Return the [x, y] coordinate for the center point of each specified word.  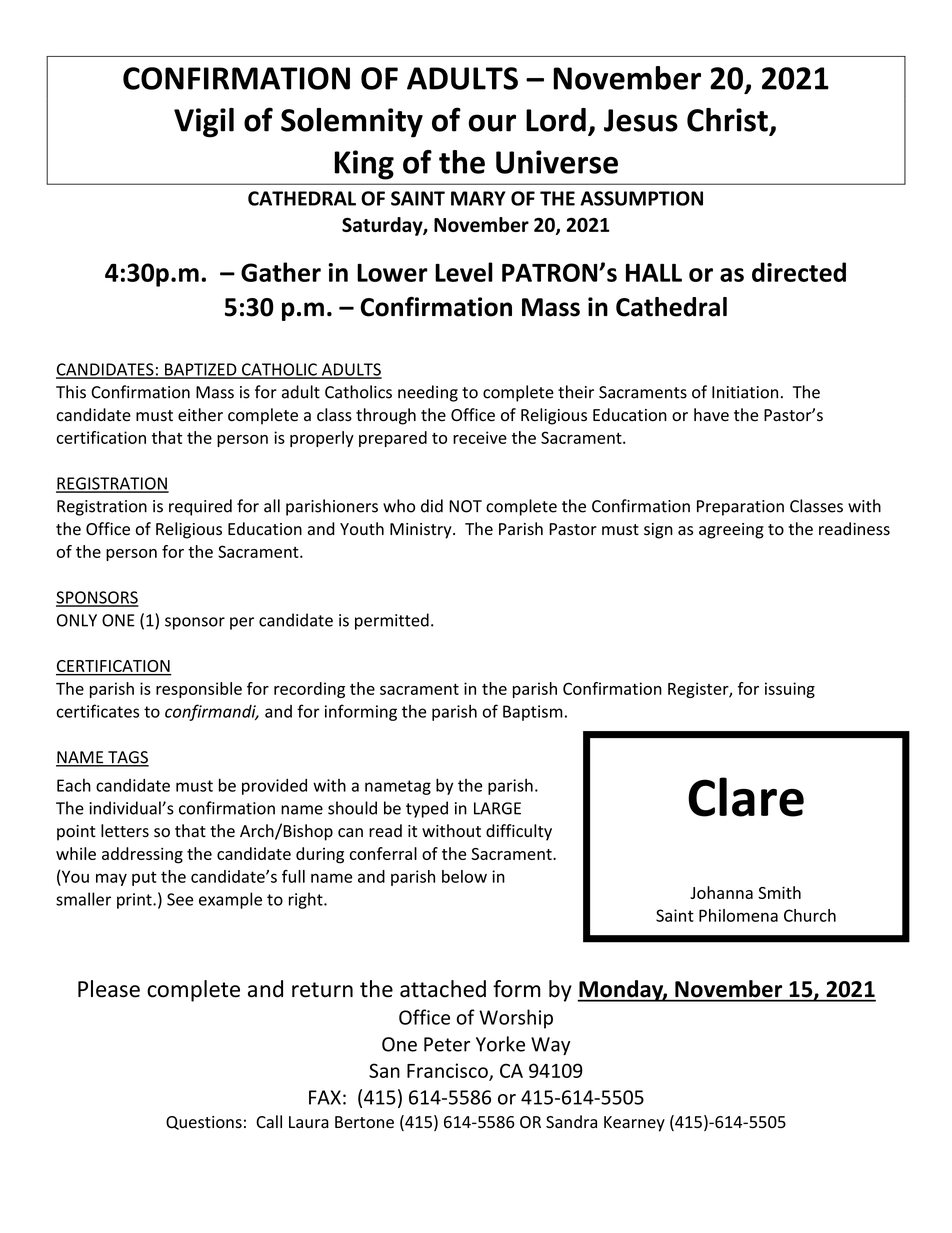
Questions [204, 1123]
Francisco [448, 1071]
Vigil [204, 123]
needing [428, 393]
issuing [790, 690]
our [492, 123]
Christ [727, 120]
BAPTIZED [201, 370]
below [464, 876]
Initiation [745, 392]
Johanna [721, 892]
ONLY [77, 620]
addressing [142, 855]
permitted [392, 621]
